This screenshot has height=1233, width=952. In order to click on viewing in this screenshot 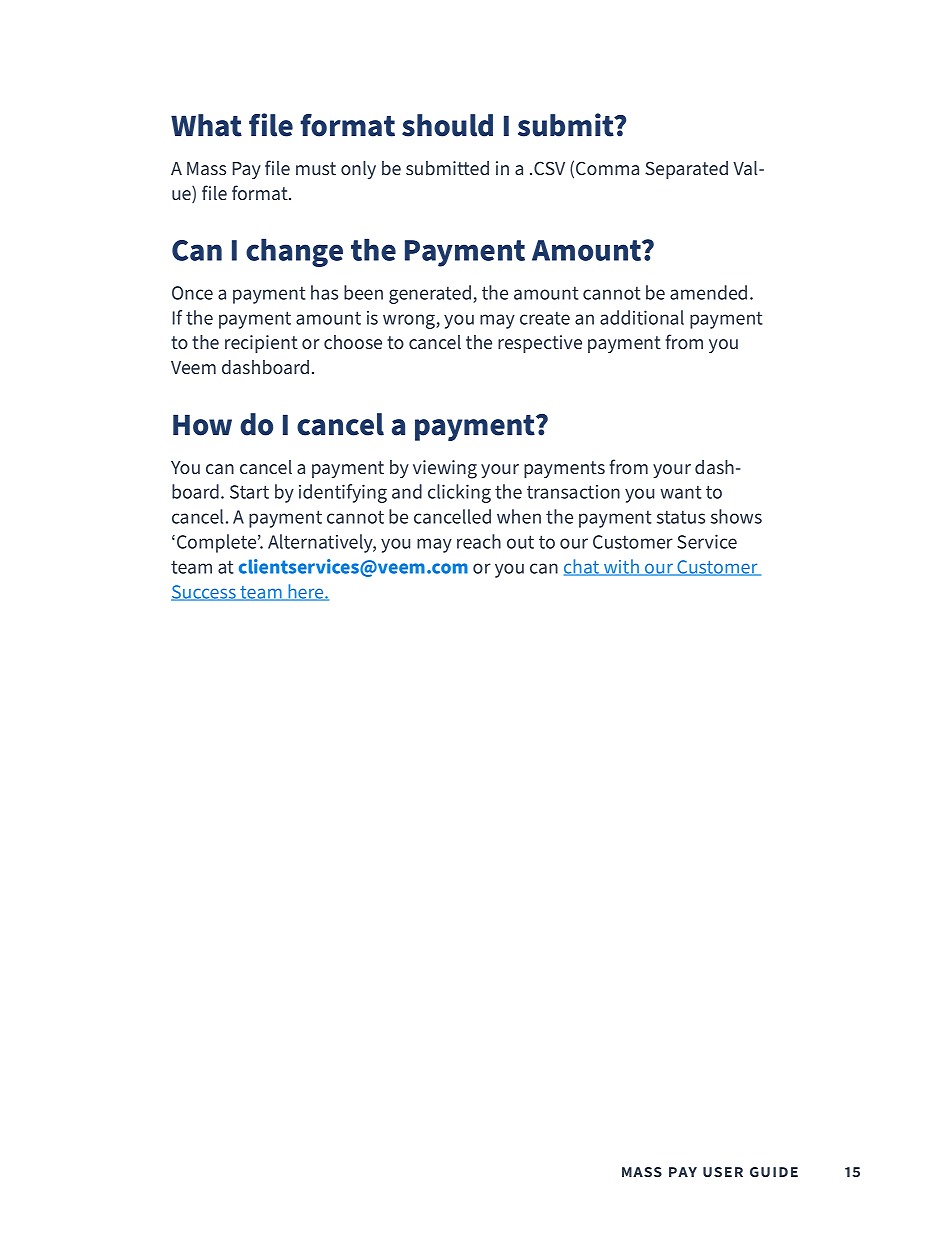, I will do `click(445, 469)`.
